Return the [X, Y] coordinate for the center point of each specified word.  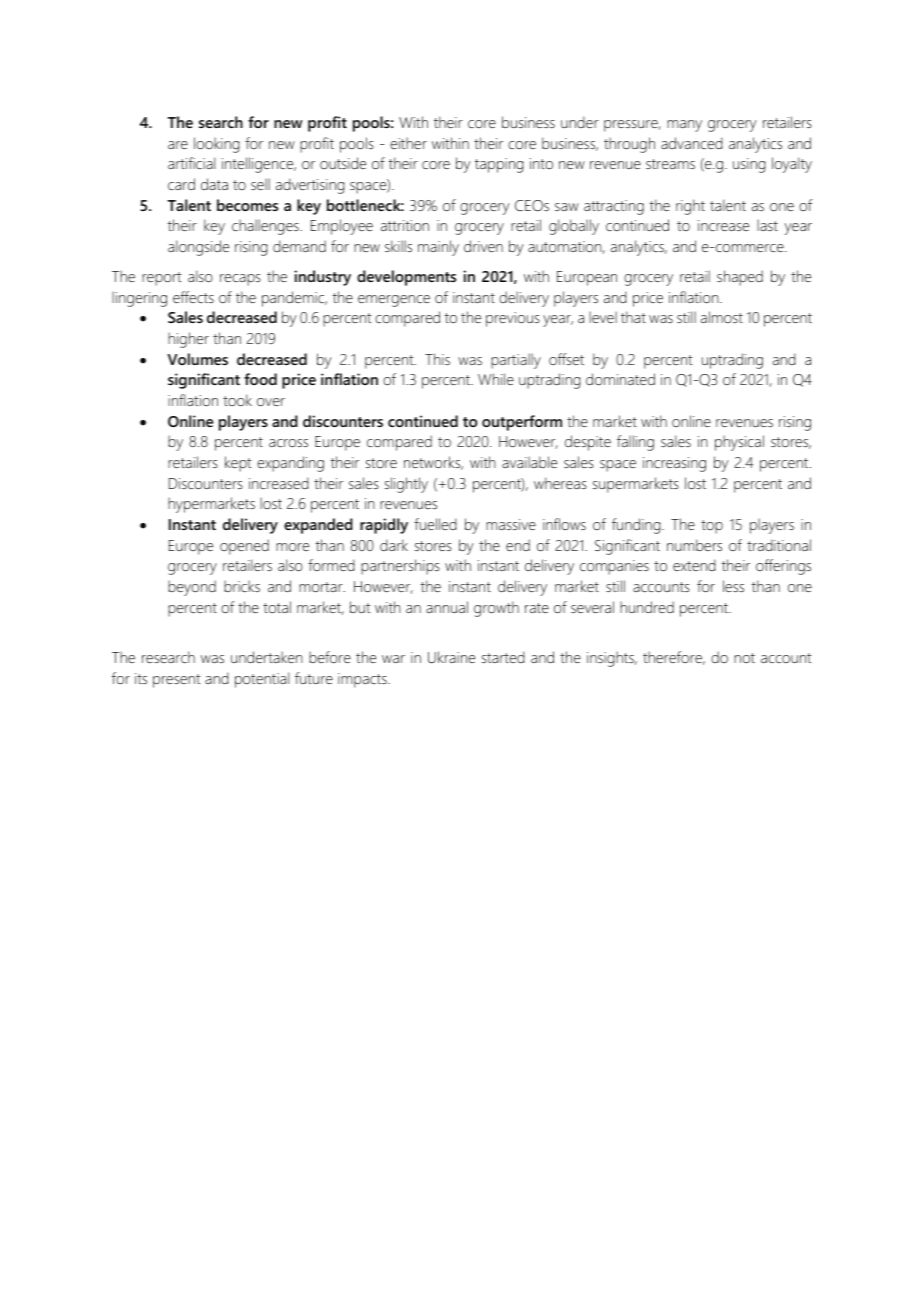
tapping [499, 165]
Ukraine [451, 657]
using [749, 165]
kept [238, 464]
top [712, 527]
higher [188, 340]
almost [722, 317]
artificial [191, 163]
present [177, 681]
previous [513, 319]
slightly [406, 485]
